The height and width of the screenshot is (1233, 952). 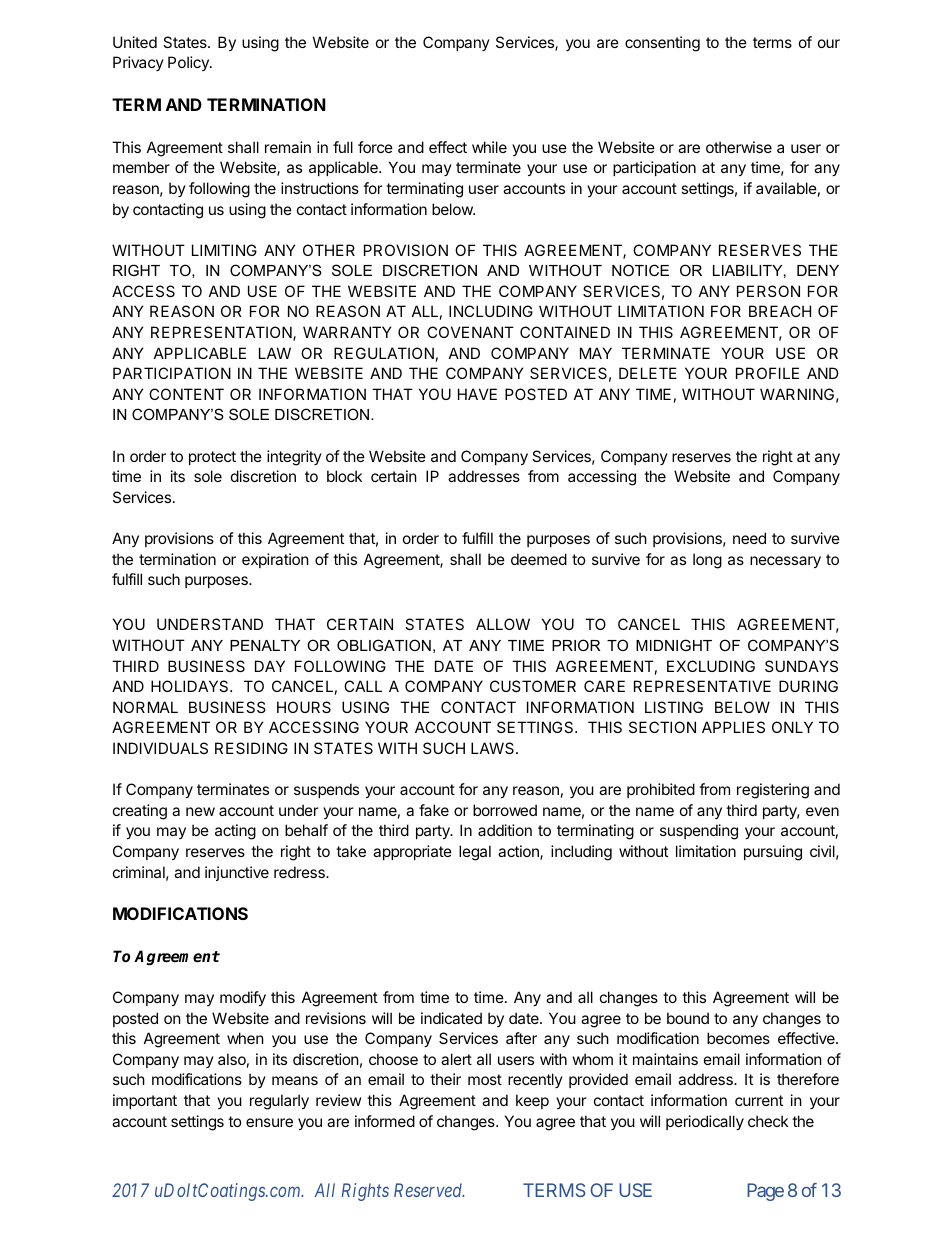 What do you see at coordinates (269, 1122) in the screenshot?
I see `ensure` at bounding box center [269, 1122].
